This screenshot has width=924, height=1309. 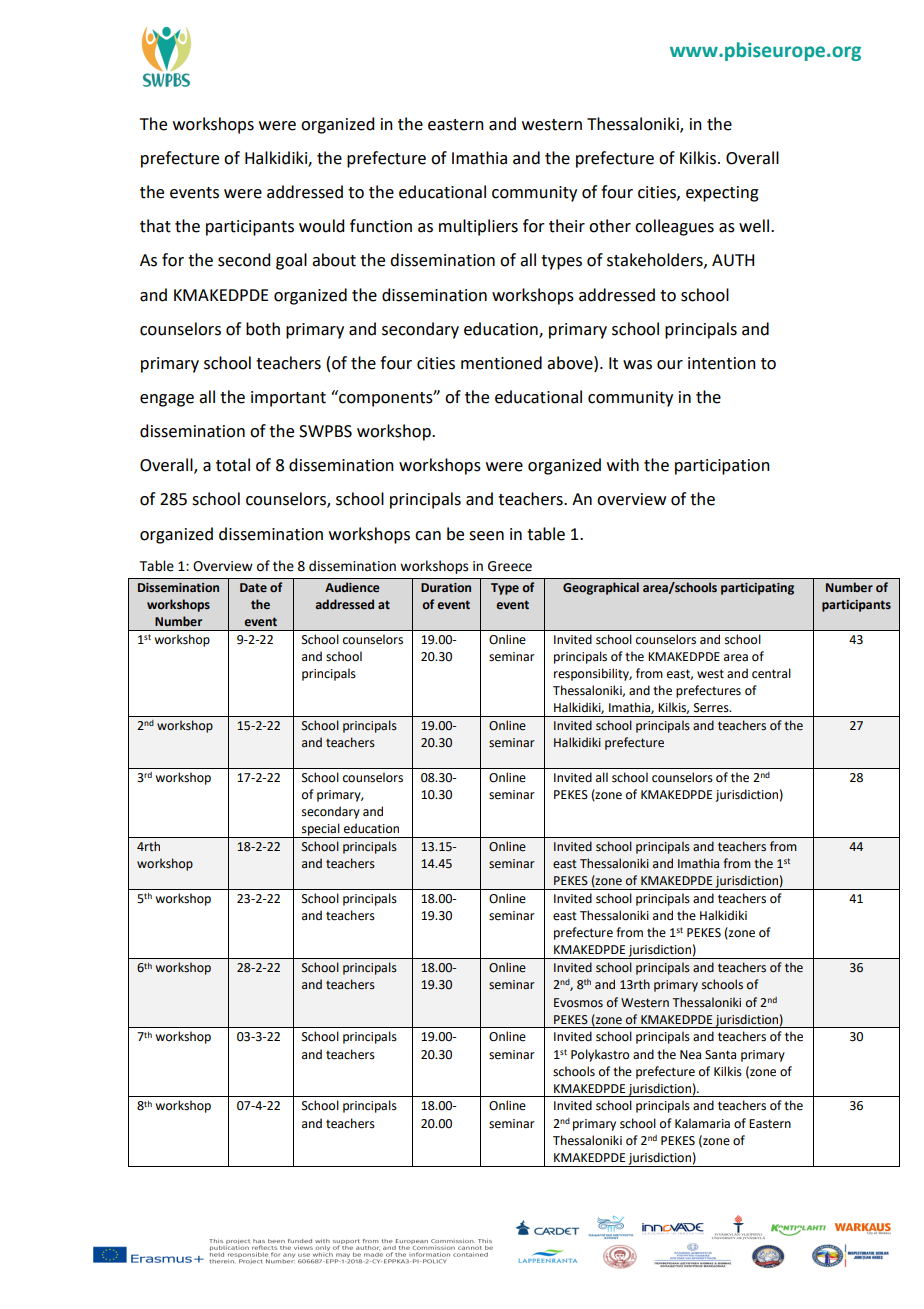 What do you see at coordinates (155, 226) in the screenshot?
I see `that` at bounding box center [155, 226].
